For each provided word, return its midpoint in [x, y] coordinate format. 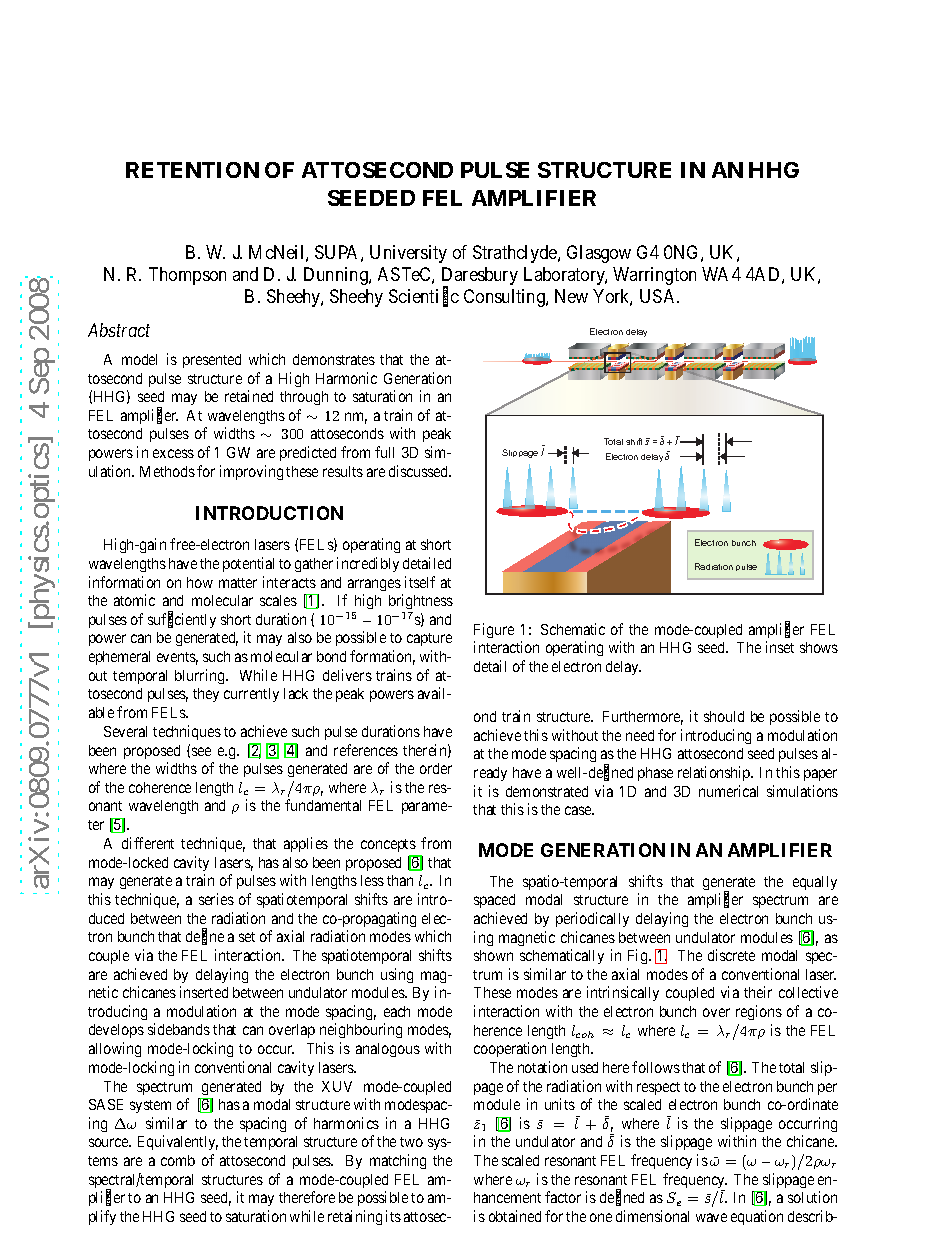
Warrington [654, 276]
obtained [515, 1216]
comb [178, 1160]
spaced [494, 901]
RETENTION [192, 170]
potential [248, 564]
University [408, 254]
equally [815, 883]
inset [780, 647]
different [148, 843]
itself [420, 582]
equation [757, 1217]
